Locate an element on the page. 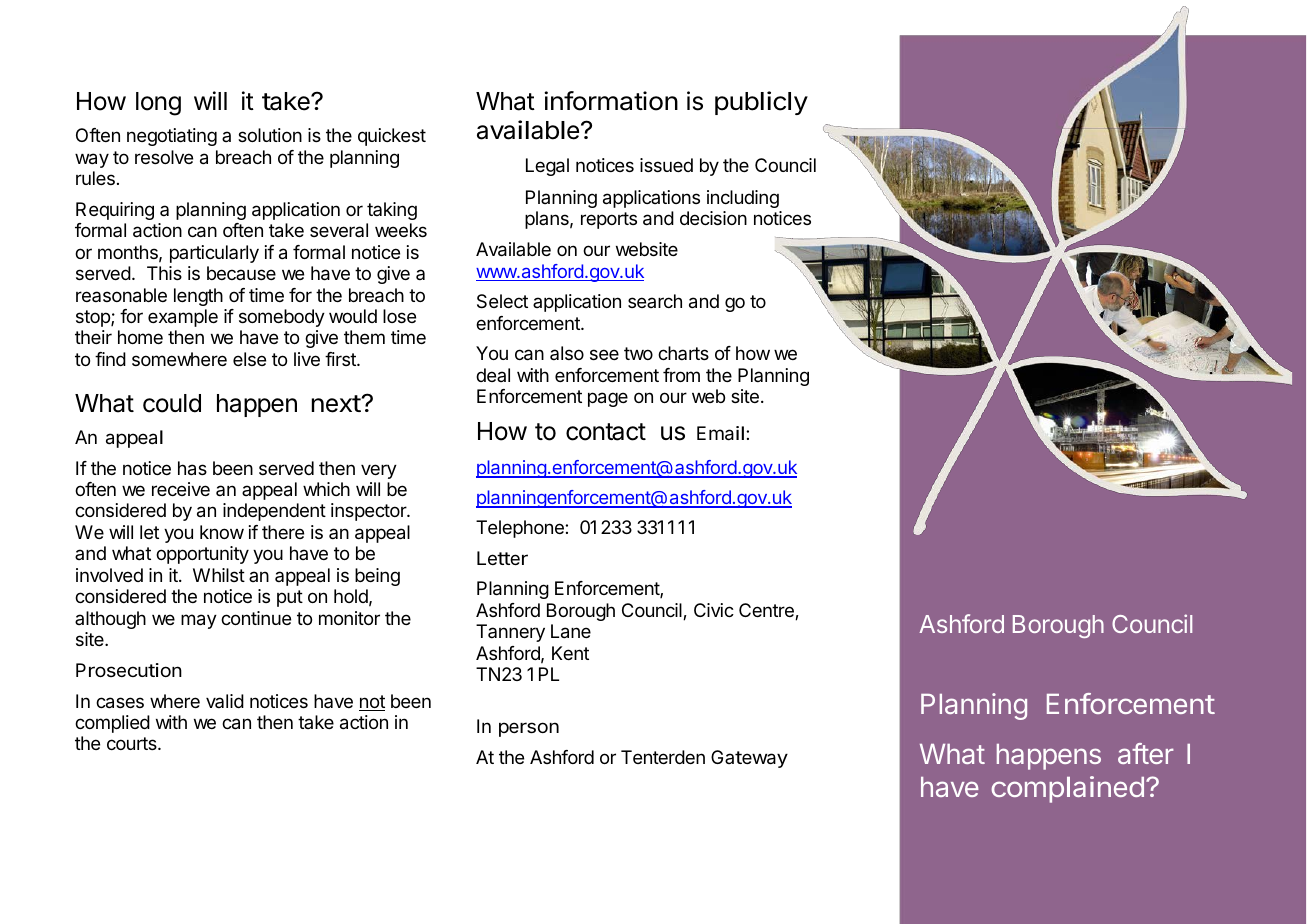 The image size is (1309, 924). publicly is located at coordinates (761, 103).
